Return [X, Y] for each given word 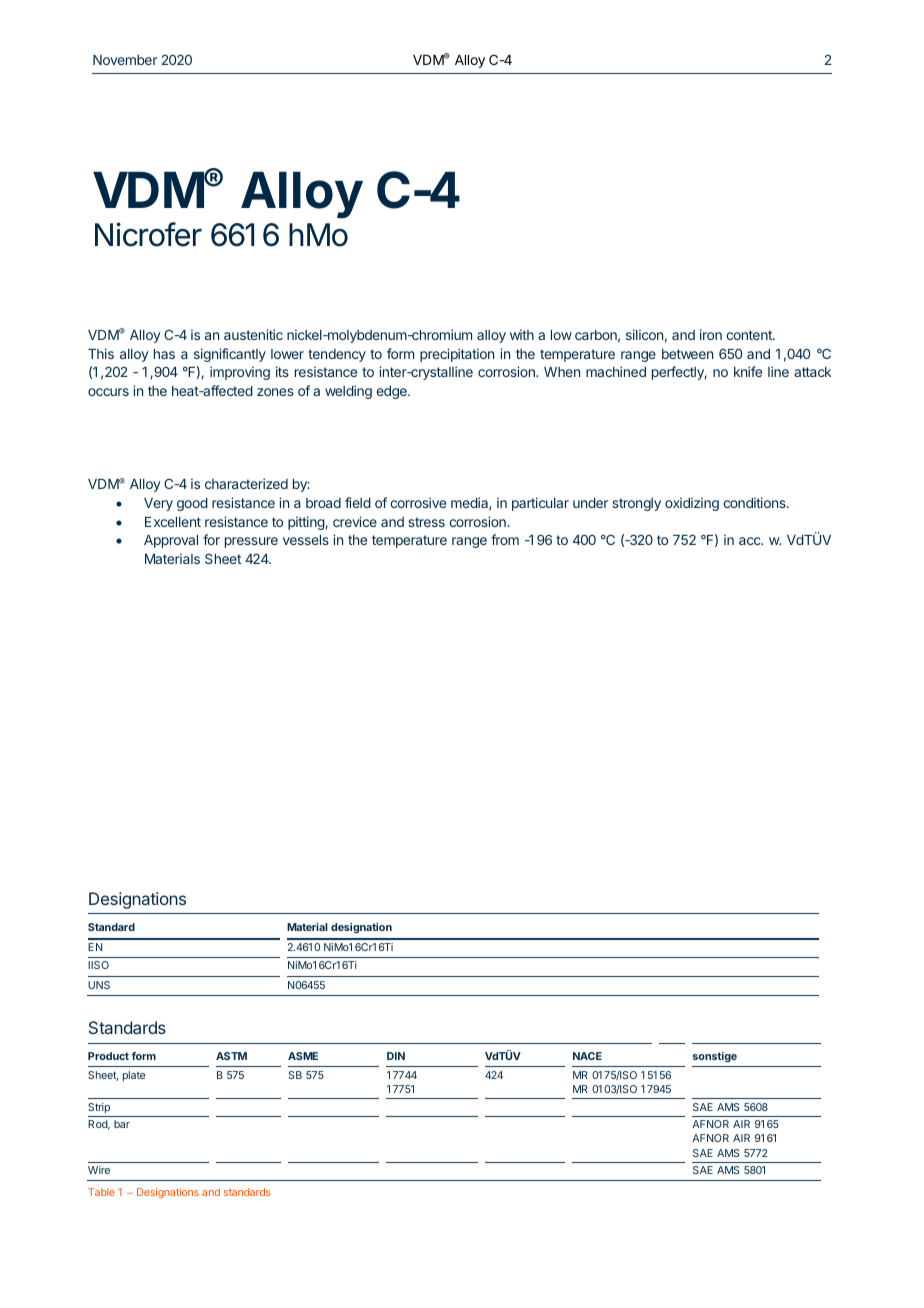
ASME [303, 1056]
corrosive [418, 502]
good [192, 504]
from [505, 539]
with [522, 334]
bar [122, 1124]
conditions [755, 502]
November [125, 60]
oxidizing [692, 504]
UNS [99, 985]
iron [711, 334]
